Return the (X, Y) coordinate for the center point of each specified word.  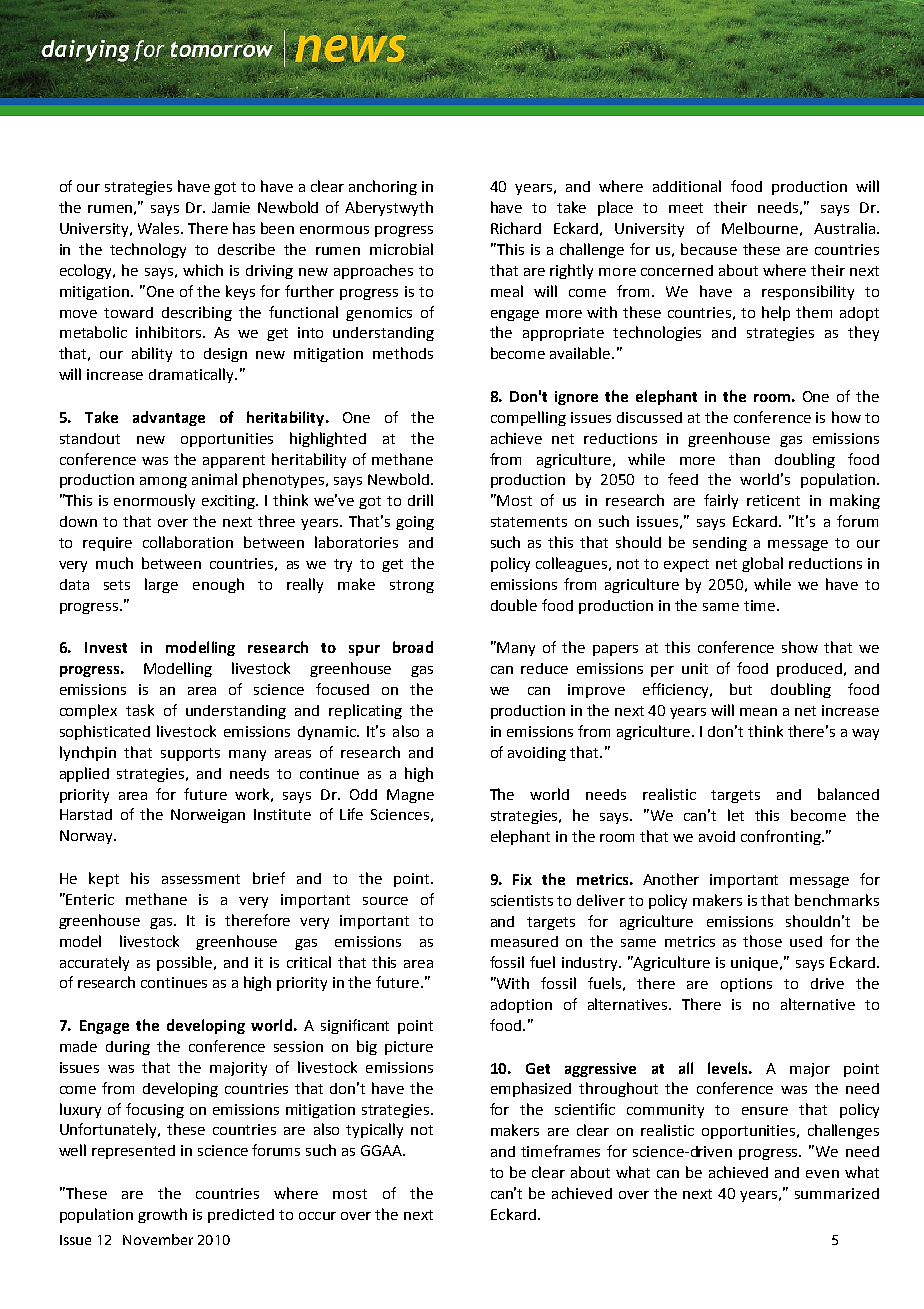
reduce (544, 668)
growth (162, 1215)
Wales (160, 228)
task (140, 710)
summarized (837, 1193)
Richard (516, 228)
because (709, 249)
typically (374, 1130)
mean (758, 712)
